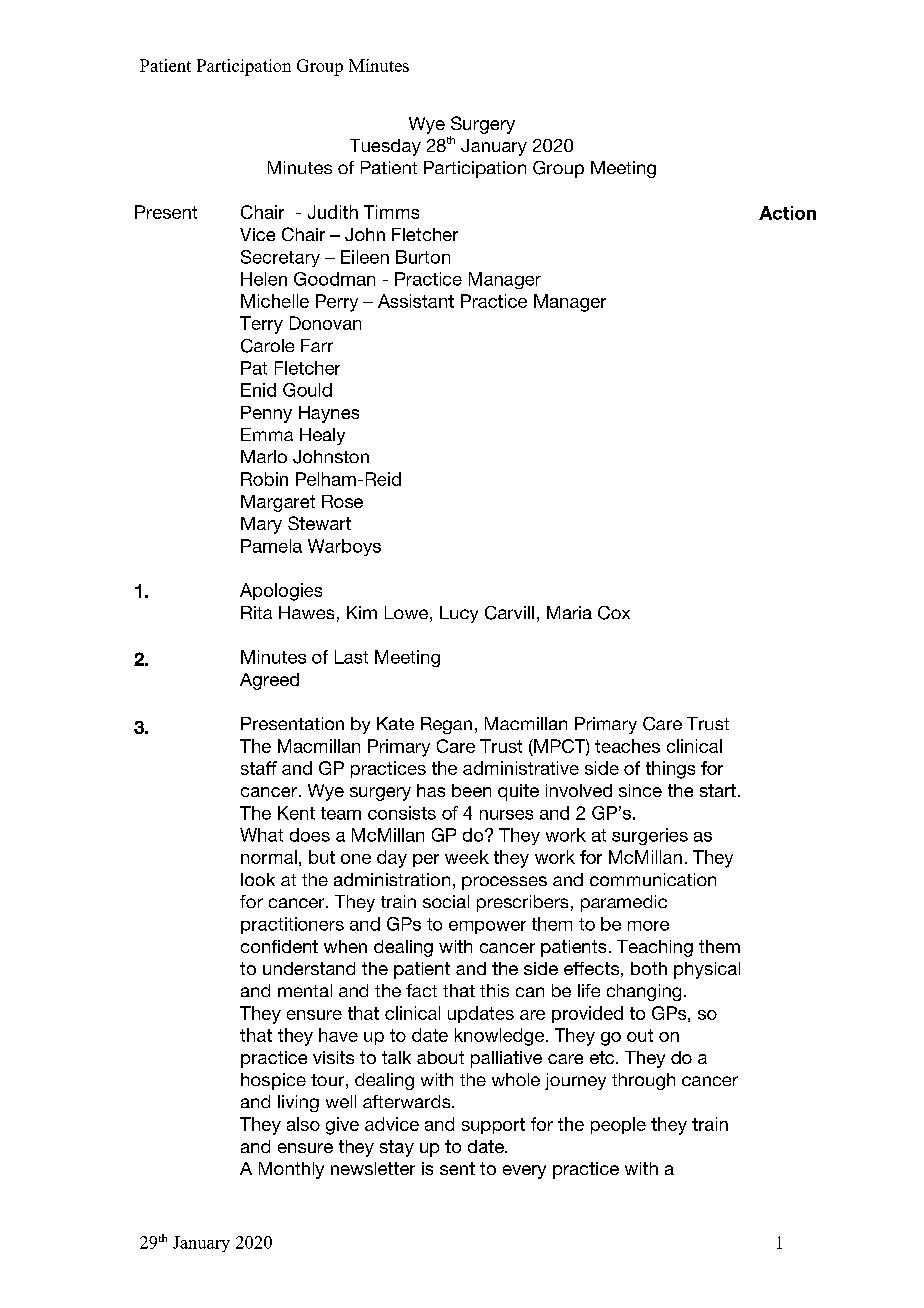  I want to click on Cox, so click(614, 613).
